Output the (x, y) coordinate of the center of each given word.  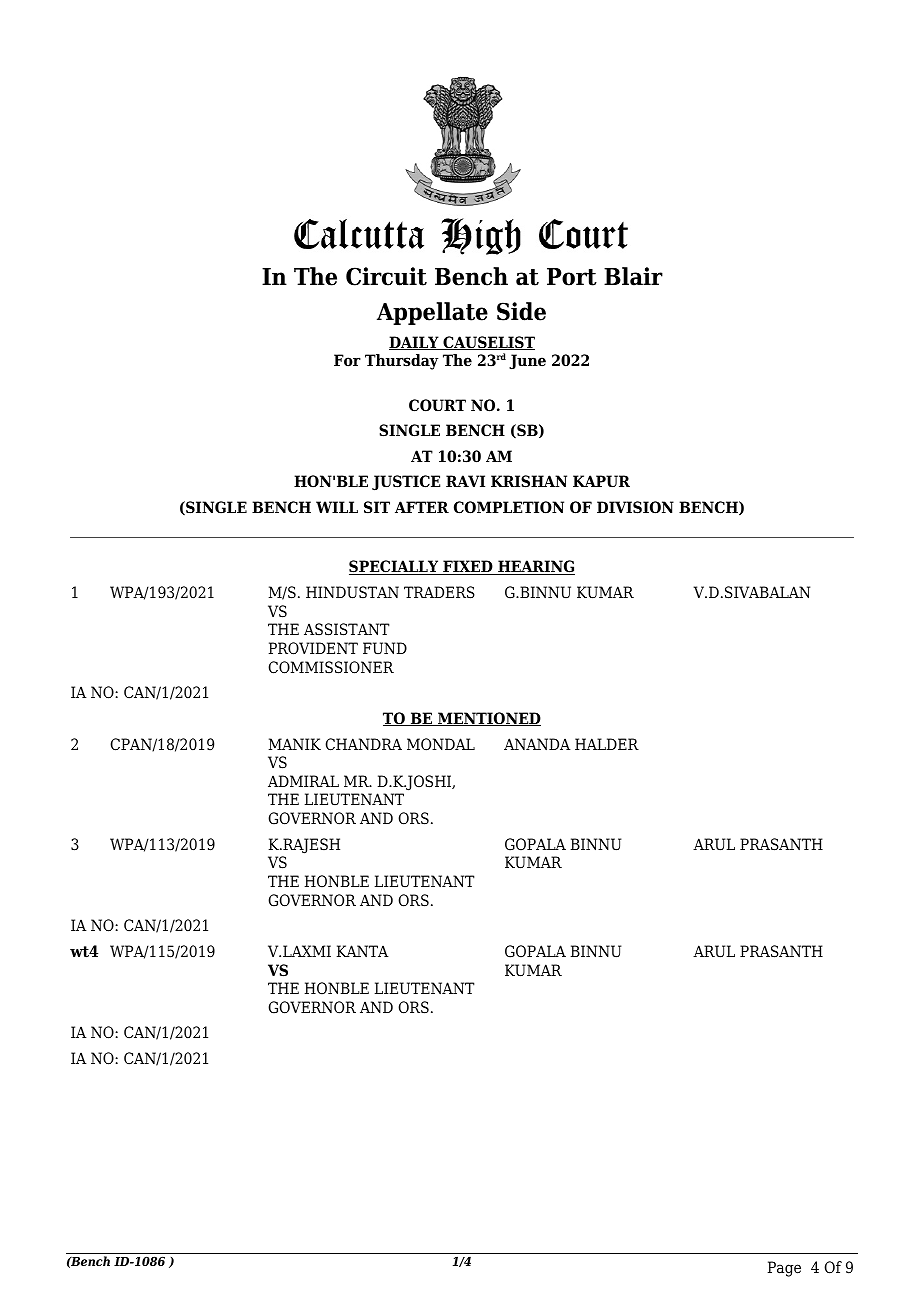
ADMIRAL (303, 781)
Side (521, 311)
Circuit (386, 276)
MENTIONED (488, 719)
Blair (633, 276)
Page (784, 1269)
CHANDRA (363, 744)
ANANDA (537, 744)
